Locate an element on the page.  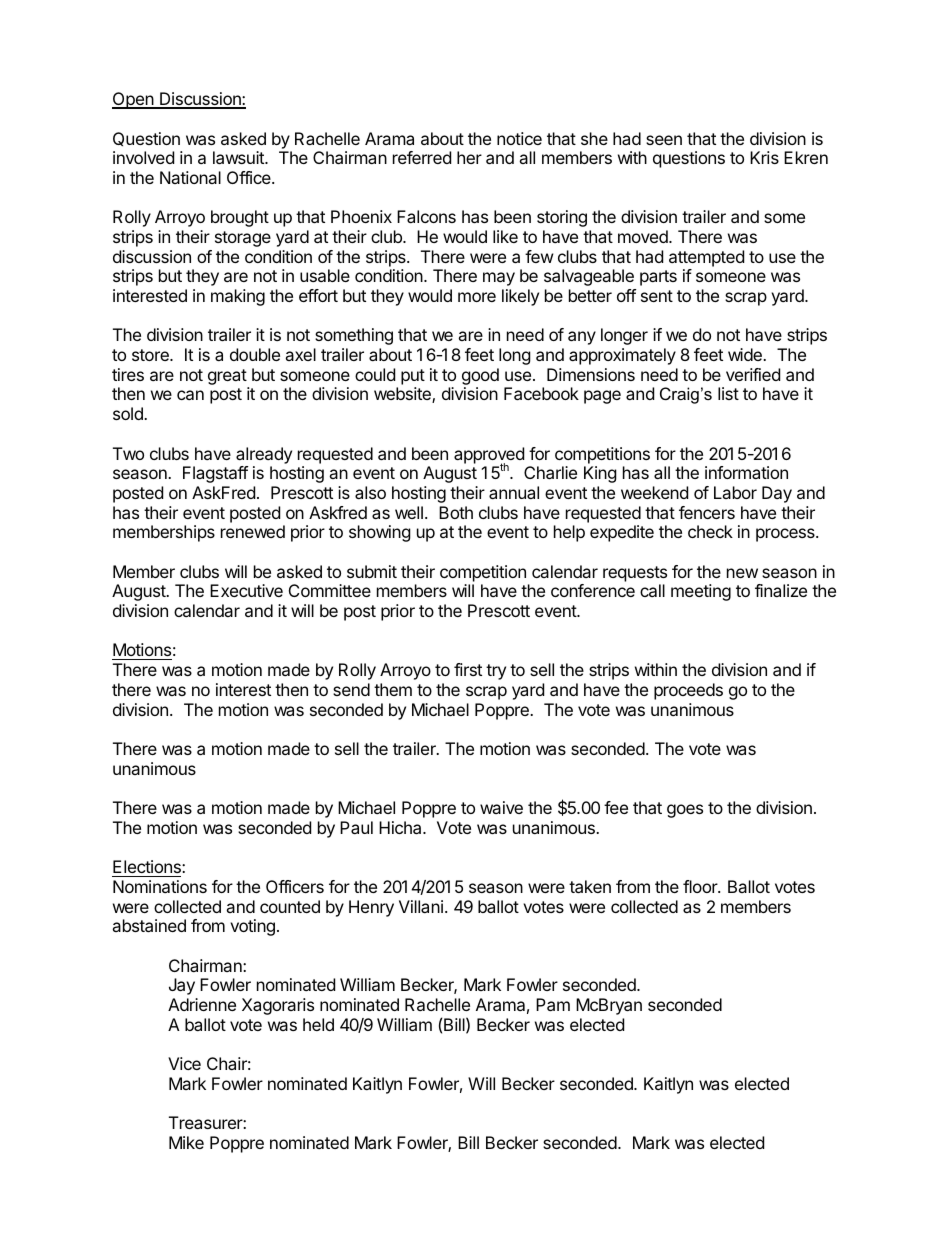
seen is located at coordinates (664, 140).
